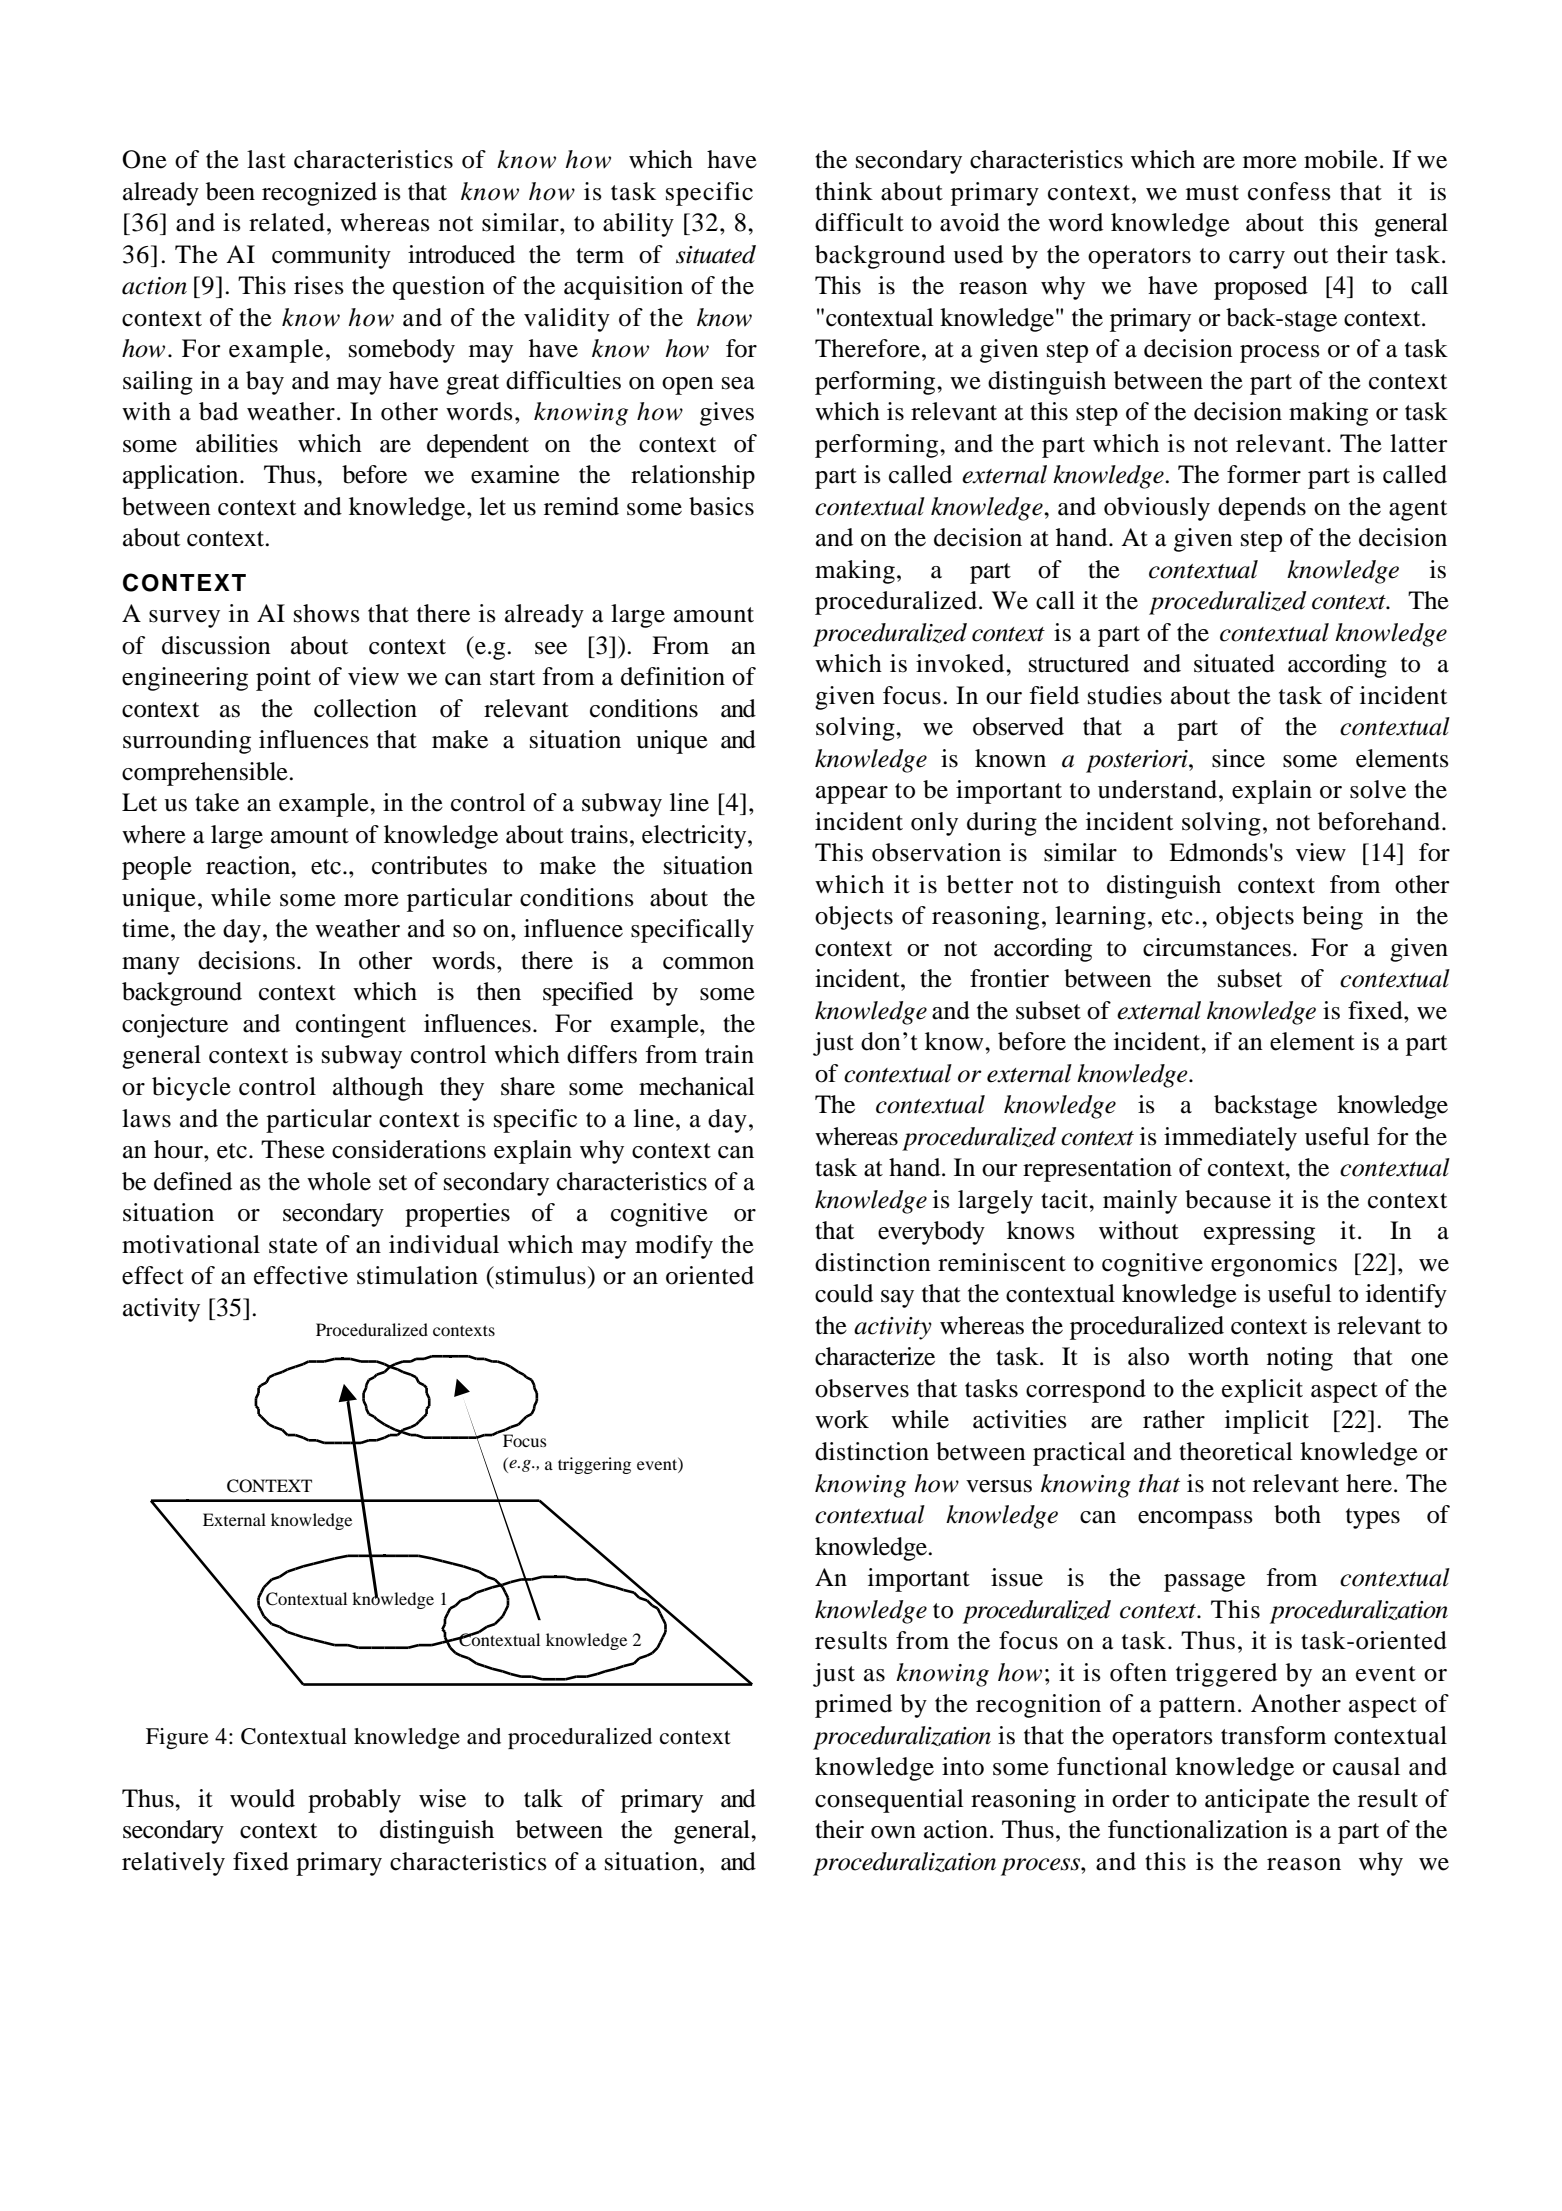 The height and width of the page is (2211, 1562). I want to click on consequential, so click(889, 1801).
